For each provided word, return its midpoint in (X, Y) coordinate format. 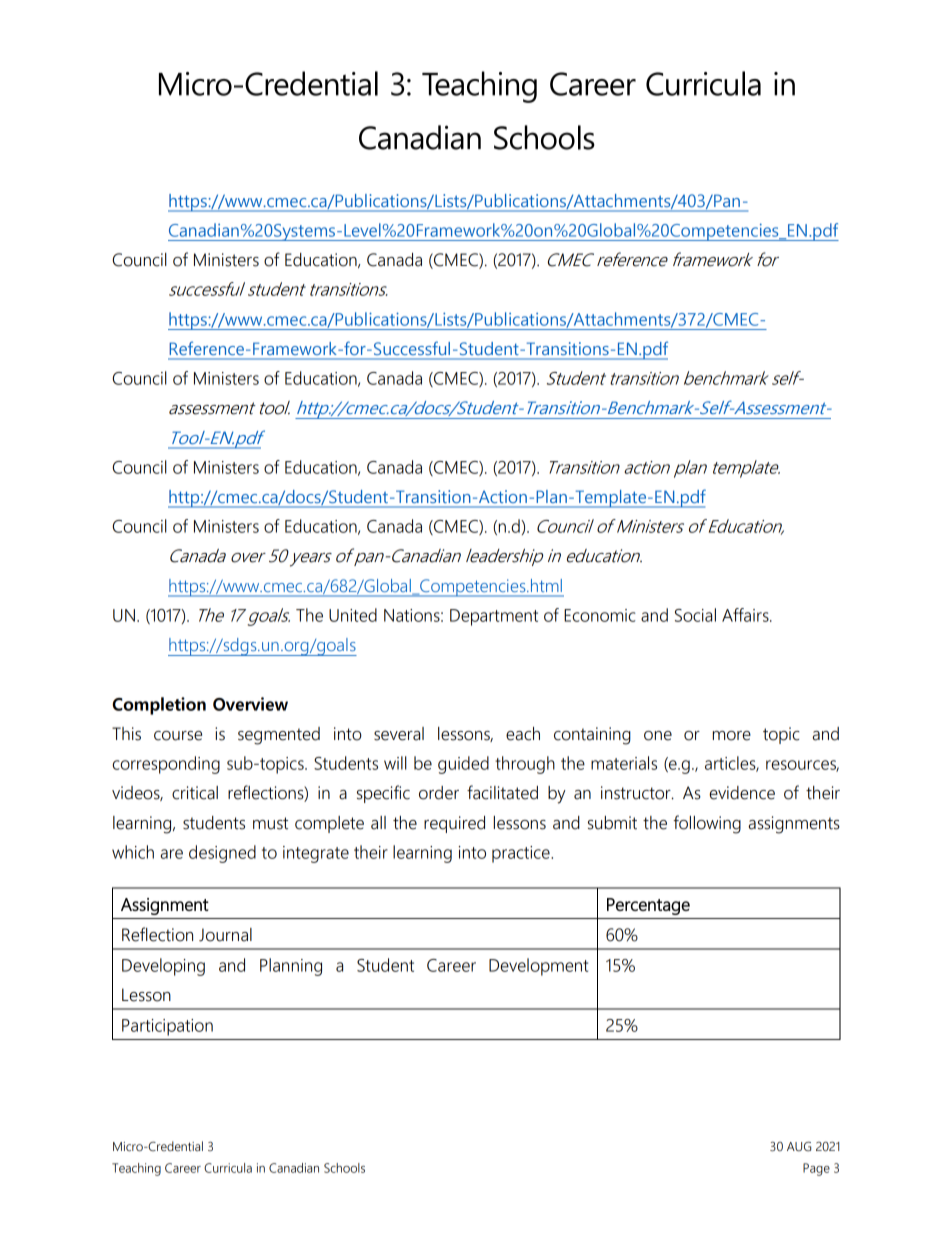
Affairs (746, 615)
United (353, 615)
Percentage (648, 906)
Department (494, 617)
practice (522, 854)
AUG (799, 1146)
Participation (167, 1027)
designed (222, 854)
